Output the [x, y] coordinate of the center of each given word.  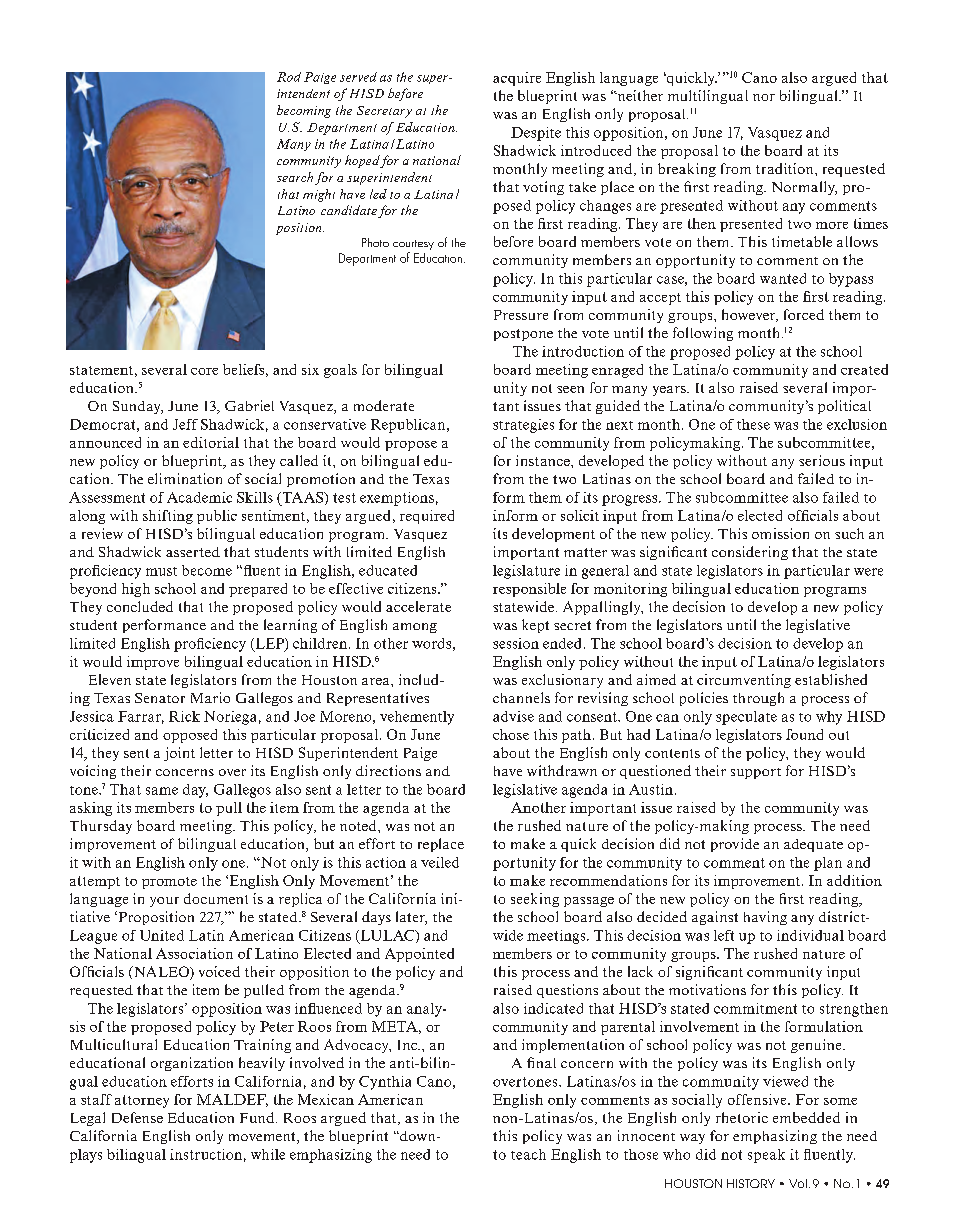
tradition [786, 168]
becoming [304, 111]
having [765, 918]
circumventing [744, 681]
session [516, 643]
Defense [137, 1117]
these [753, 424]
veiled [440, 862]
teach [528, 1154]
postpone [523, 335]
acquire [517, 79]
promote [169, 883]
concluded [140, 606]
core [204, 371]
